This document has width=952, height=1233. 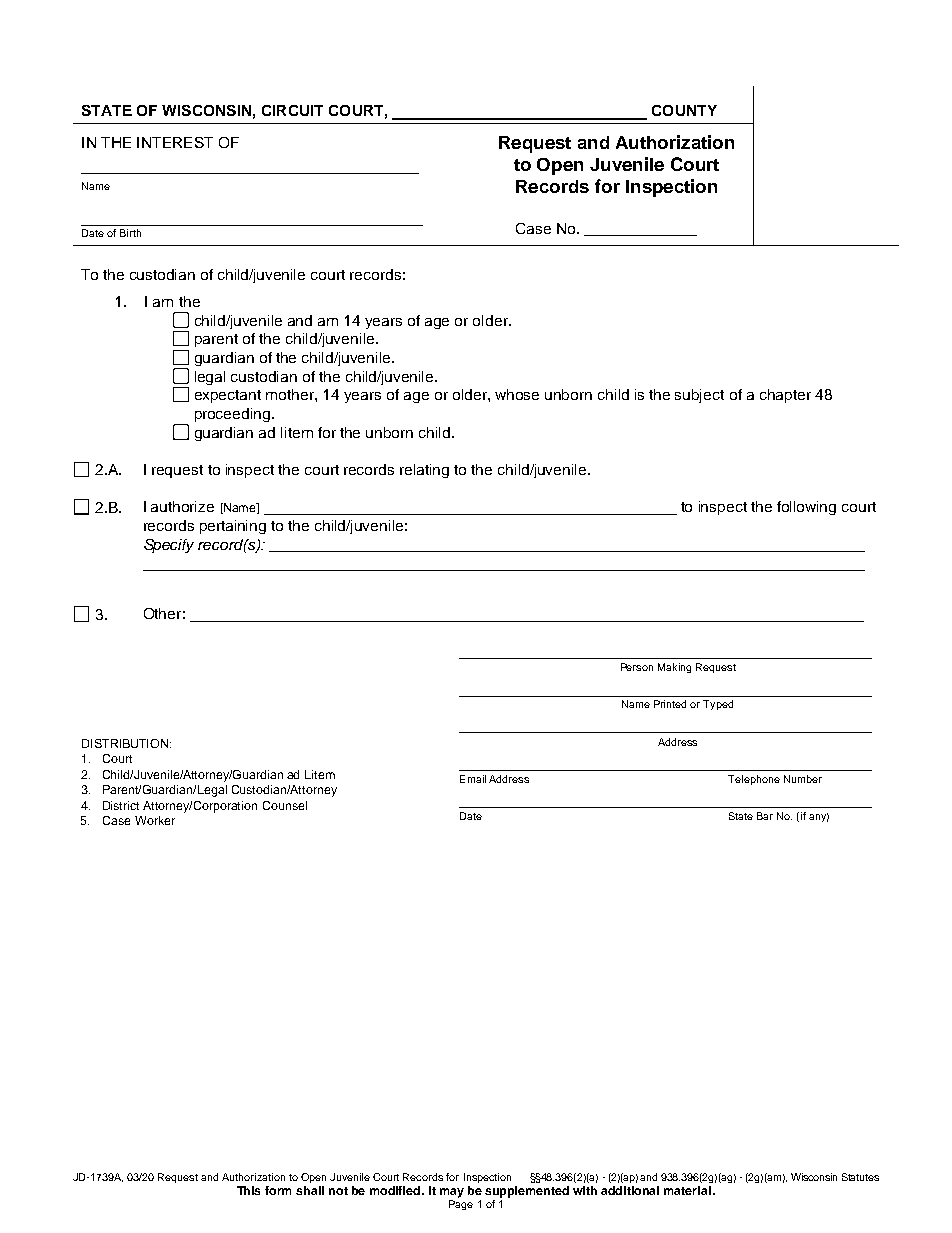 What do you see at coordinates (175, 142) in the document?
I see `INTEREST` at bounding box center [175, 142].
